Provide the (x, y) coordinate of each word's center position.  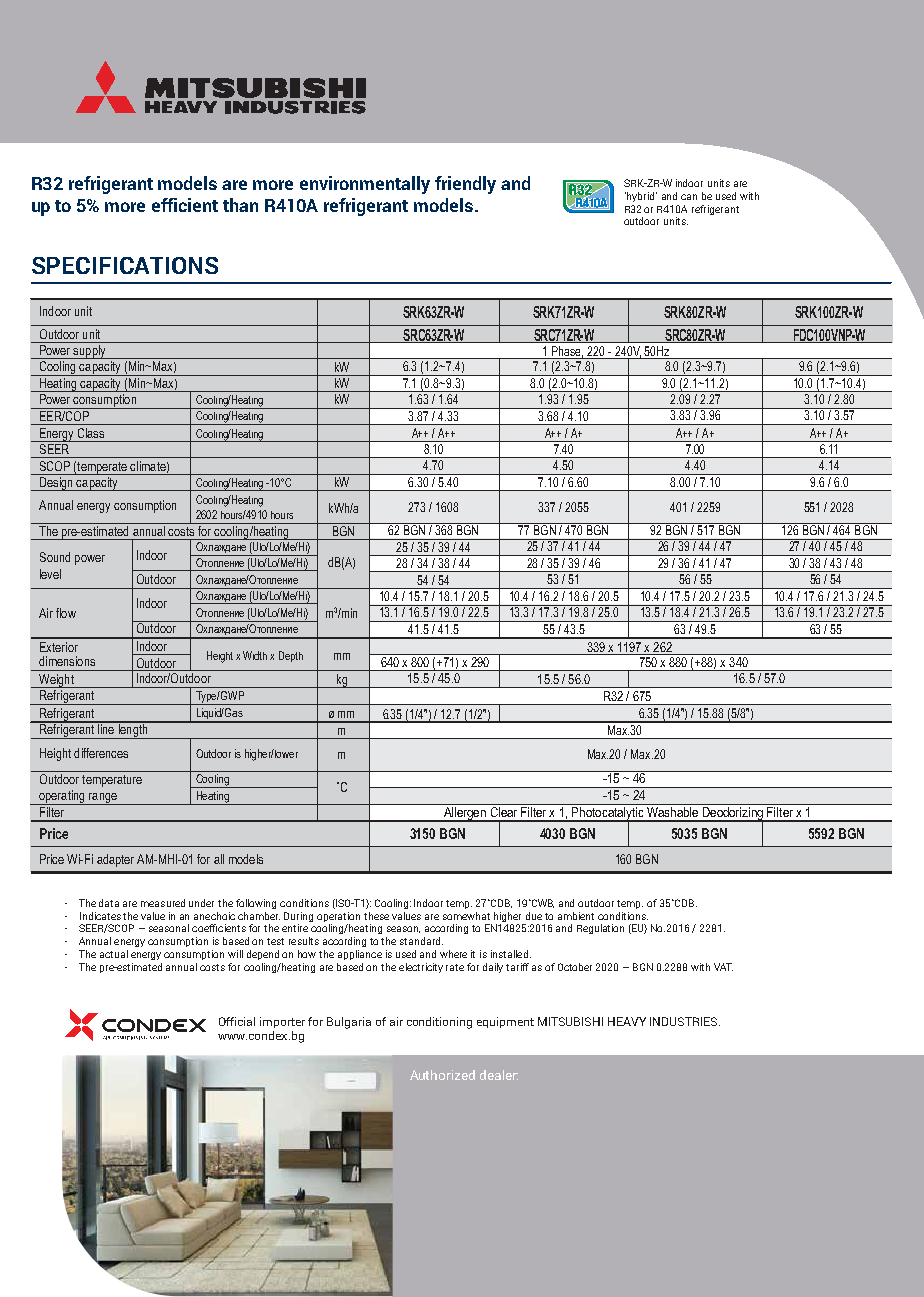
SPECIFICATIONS (125, 265)
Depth (291, 656)
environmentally (365, 185)
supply (90, 352)
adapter (115, 860)
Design (56, 484)
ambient (576, 916)
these (376, 916)
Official (237, 1021)
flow (66, 613)
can (689, 197)
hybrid (641, 197)
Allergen (464, 814)
